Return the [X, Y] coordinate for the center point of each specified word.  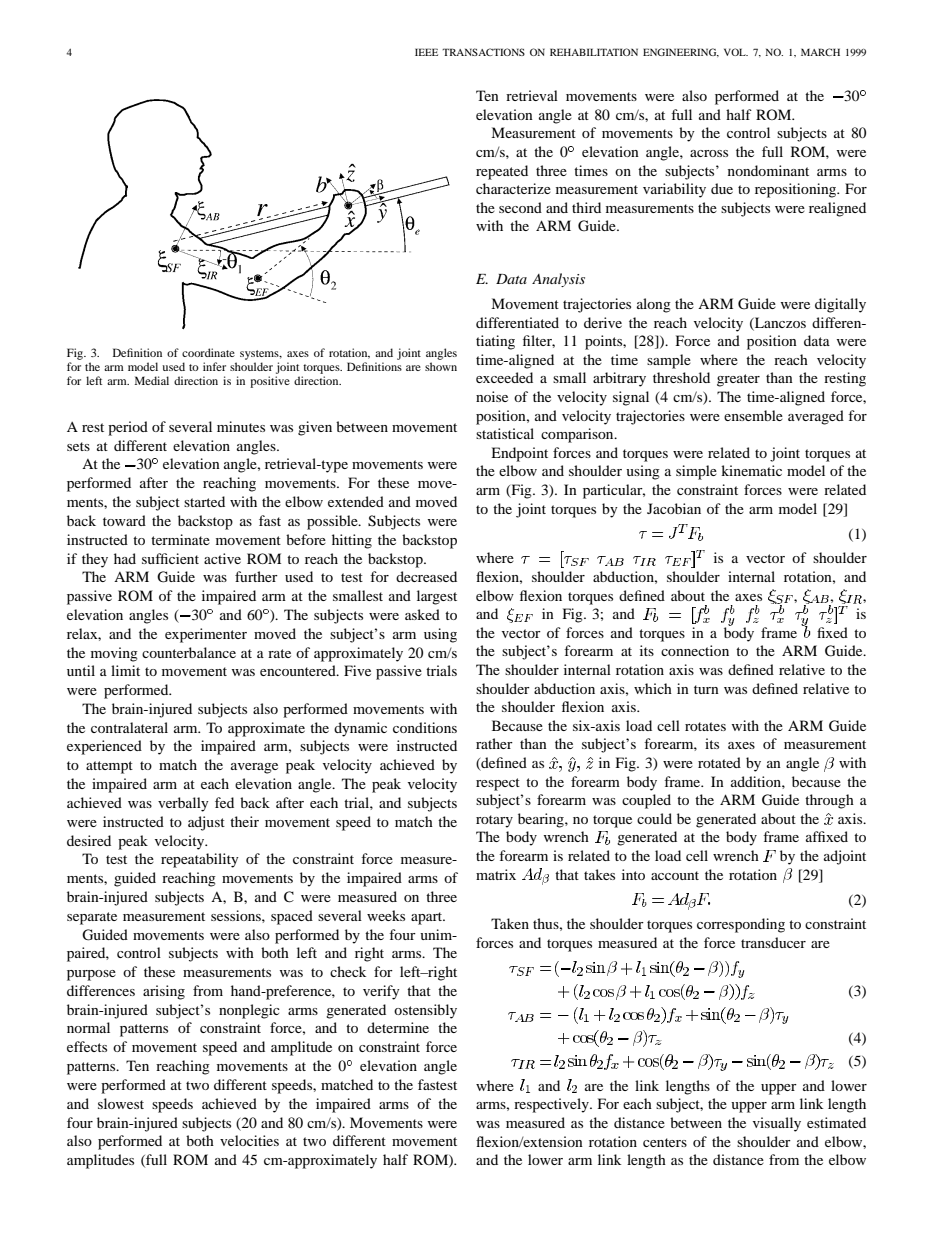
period [128, 428]
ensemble [753, 415]
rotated [719, 762]
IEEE [426, 52]
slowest [121, 1103]
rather [494, 743]
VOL [736, 52]
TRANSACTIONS [483, 52]
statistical [505, 433]
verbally [183, 804]
